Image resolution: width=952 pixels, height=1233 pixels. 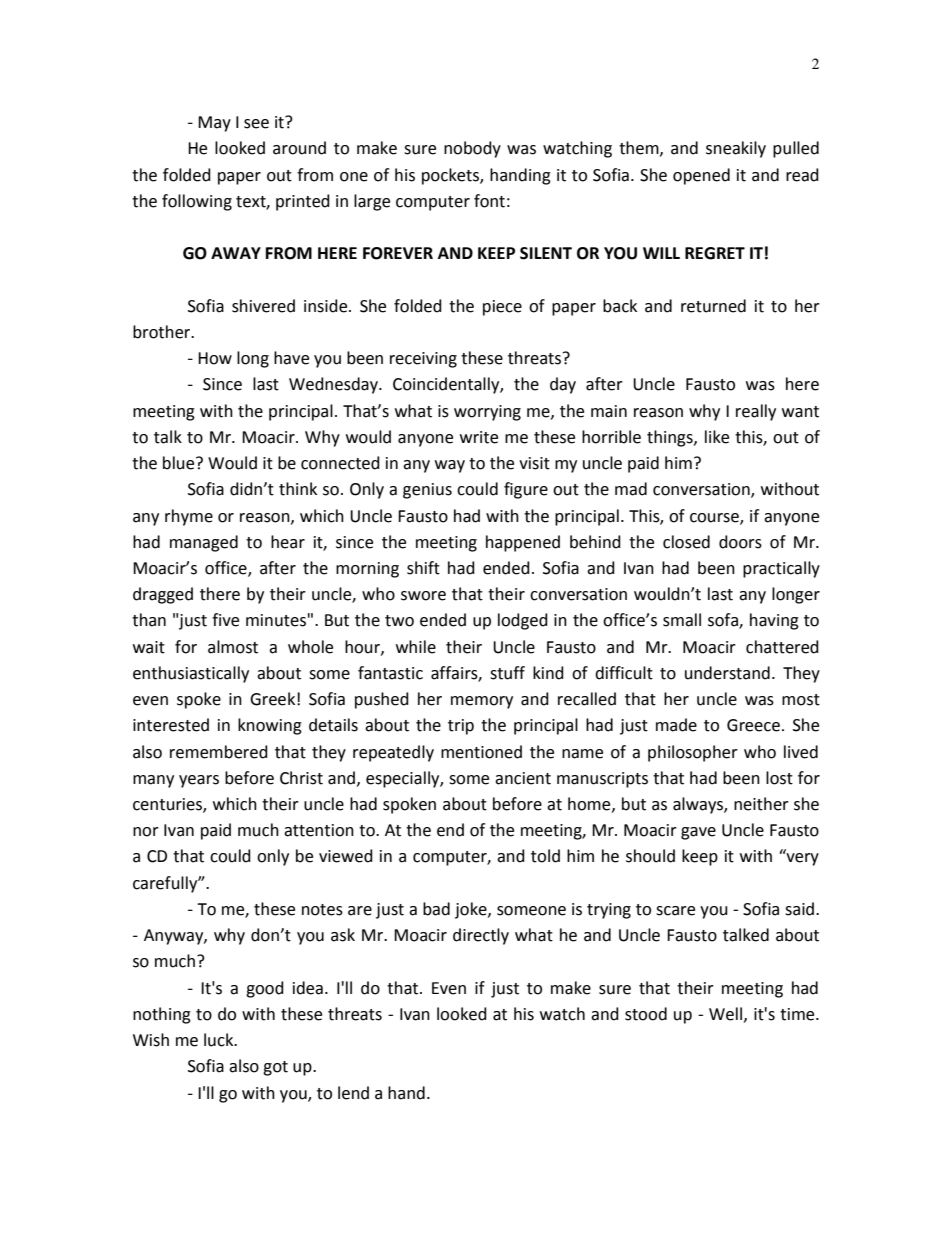 What do you see at coordinates (220, 1040) in the image?
I see `luck` at bounding box center [220, 1040].
